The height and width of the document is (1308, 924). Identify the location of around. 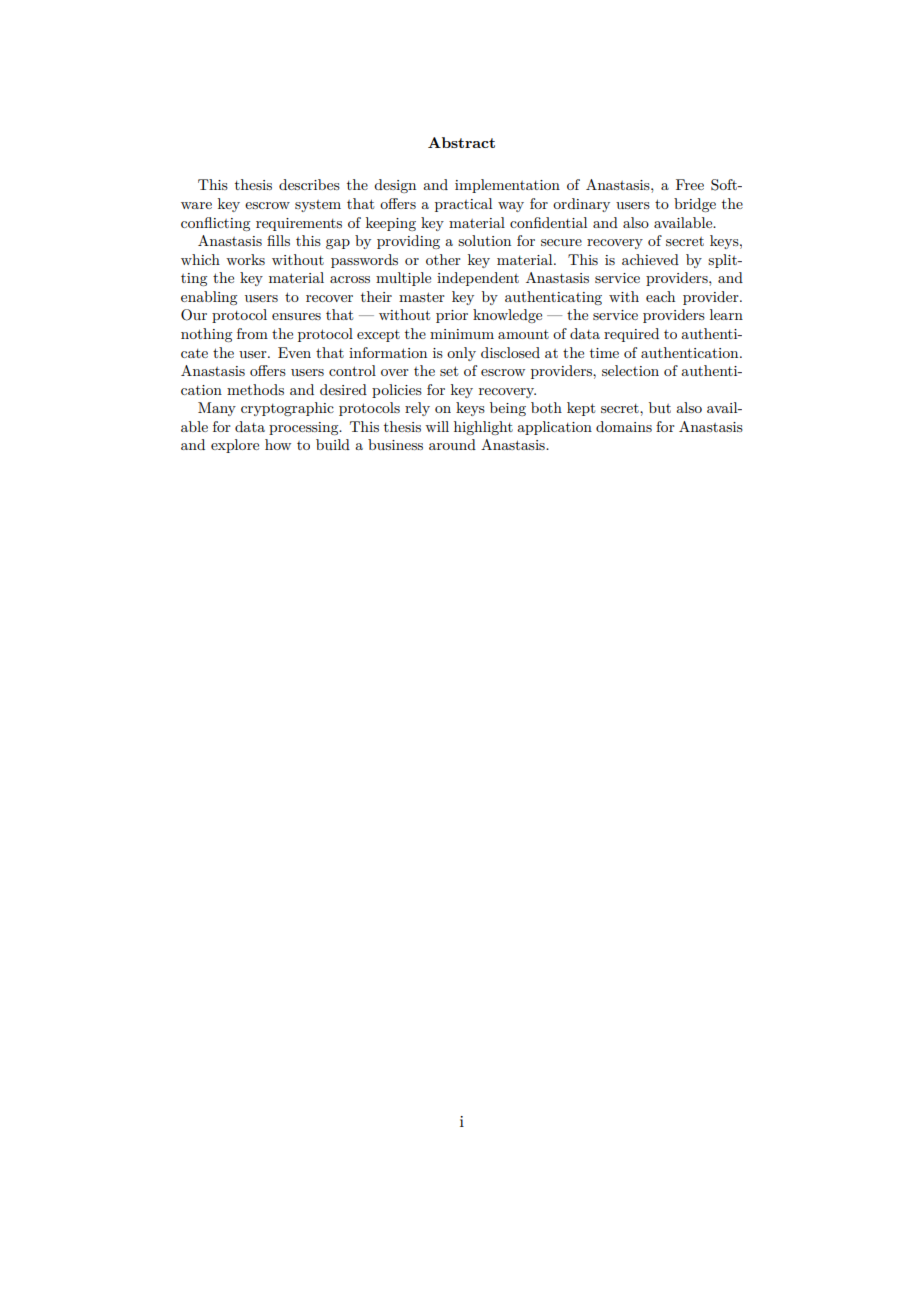
(452, 444).
